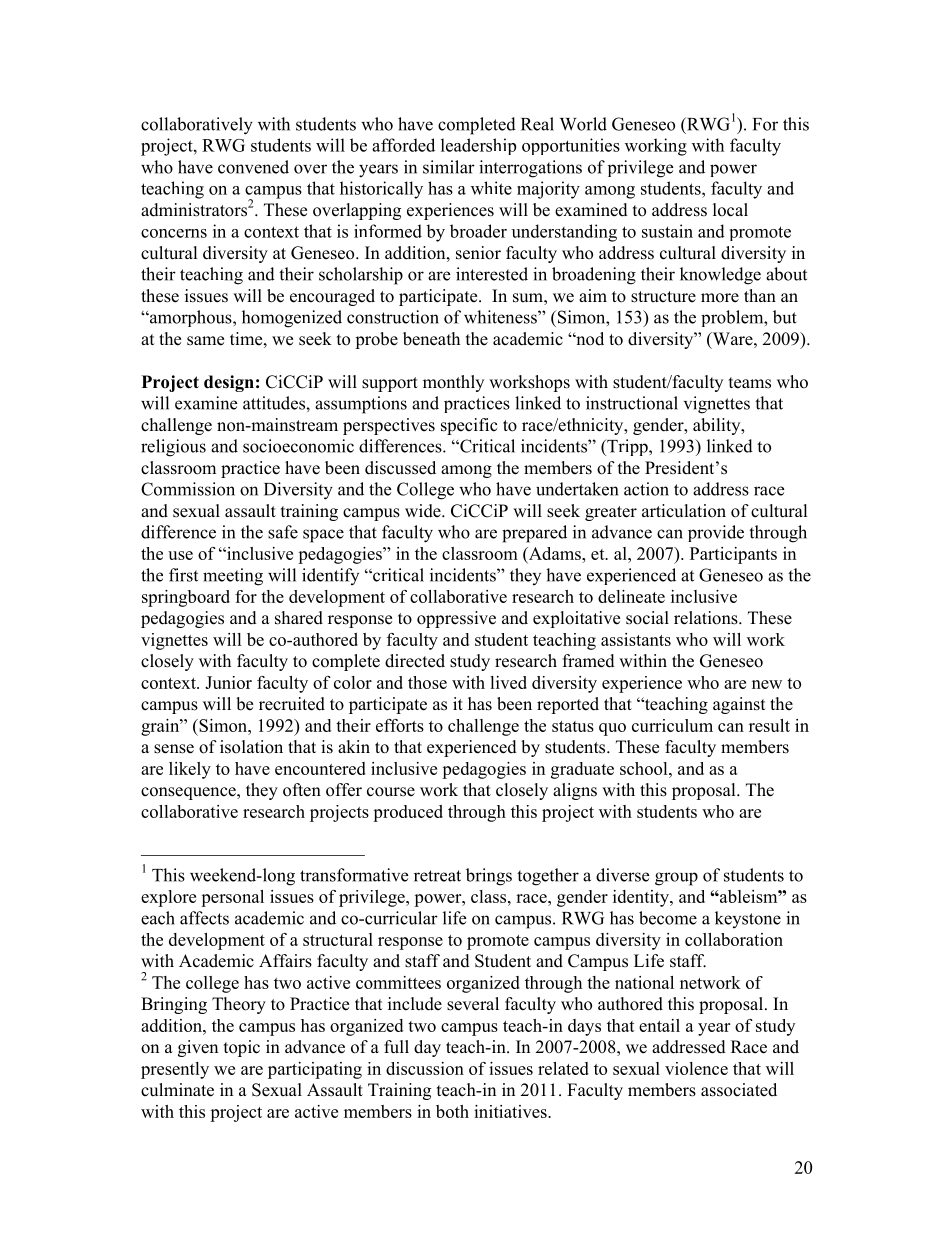 This screenshot has height=1233, width=952. What do you see at coordinates (242, 1048) in the screenshot?
I see `topic` at bounding box center [242, 1048].
